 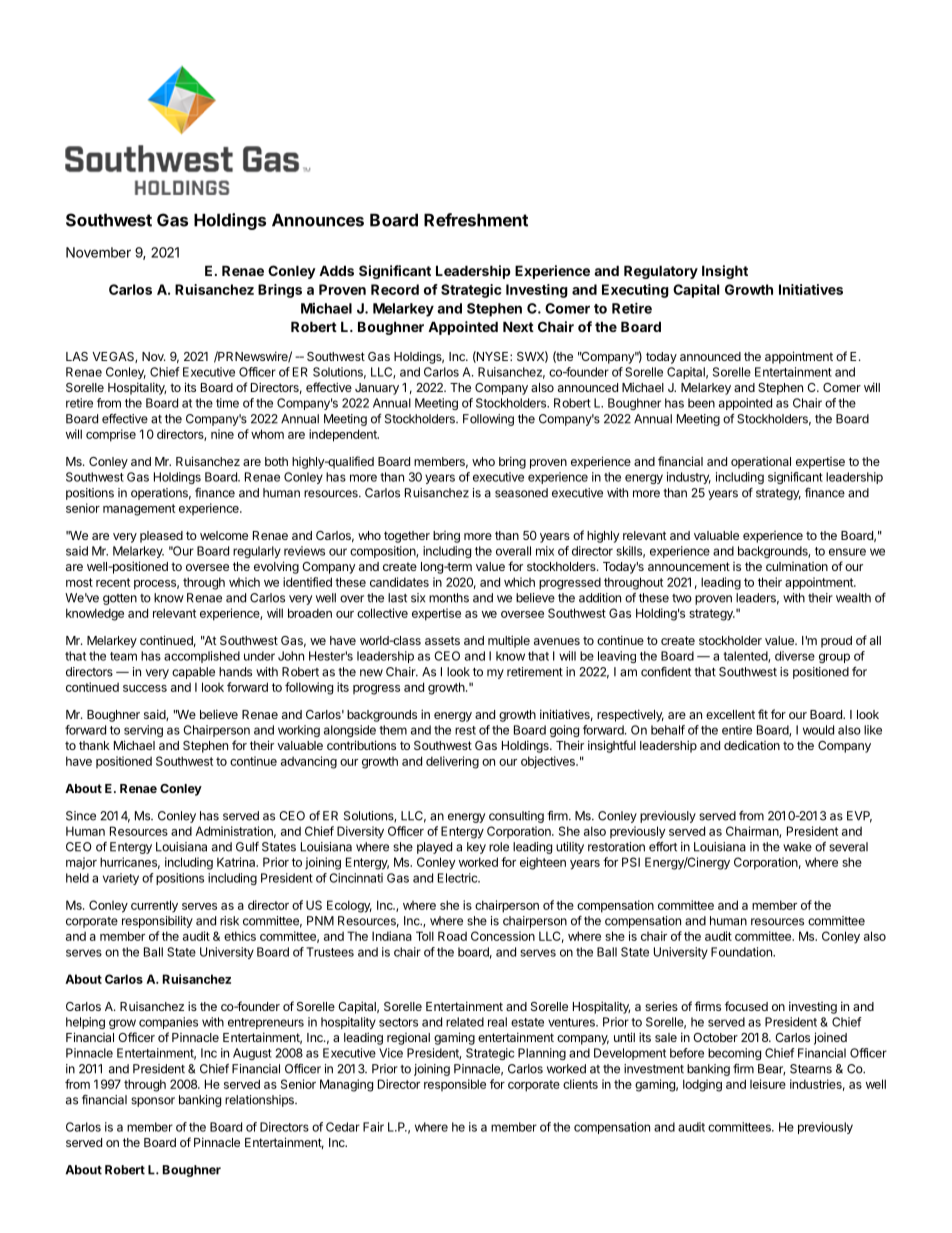 I want to click on Refreshment, so click(x=476, y=220).
